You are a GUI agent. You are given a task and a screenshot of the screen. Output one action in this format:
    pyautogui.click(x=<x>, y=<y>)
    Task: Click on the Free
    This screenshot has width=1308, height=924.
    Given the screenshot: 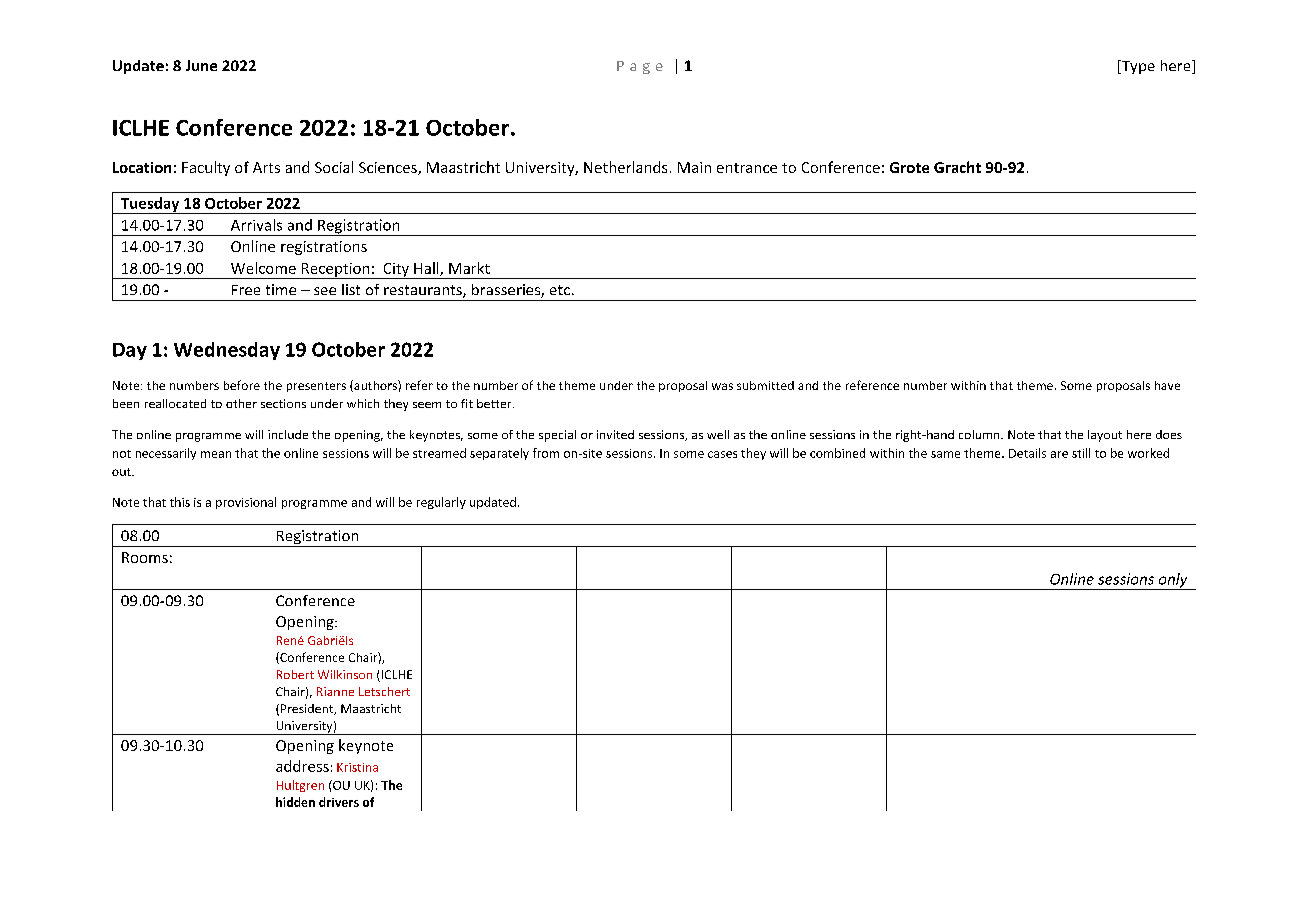 What is the action you would take?
    pyautogui.click(x=246, y=290)
